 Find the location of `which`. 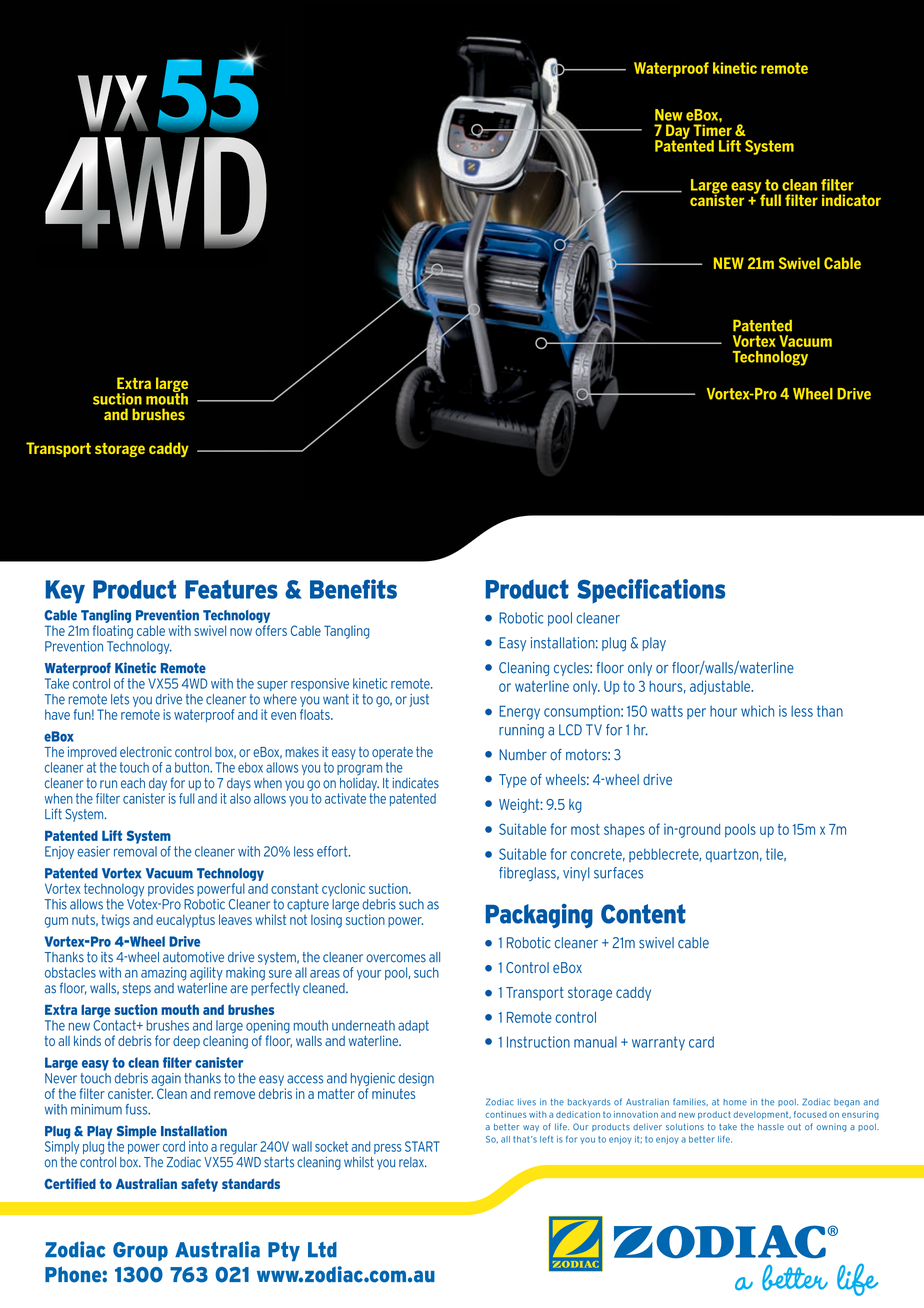

which is located at coordinates (757, 711).
